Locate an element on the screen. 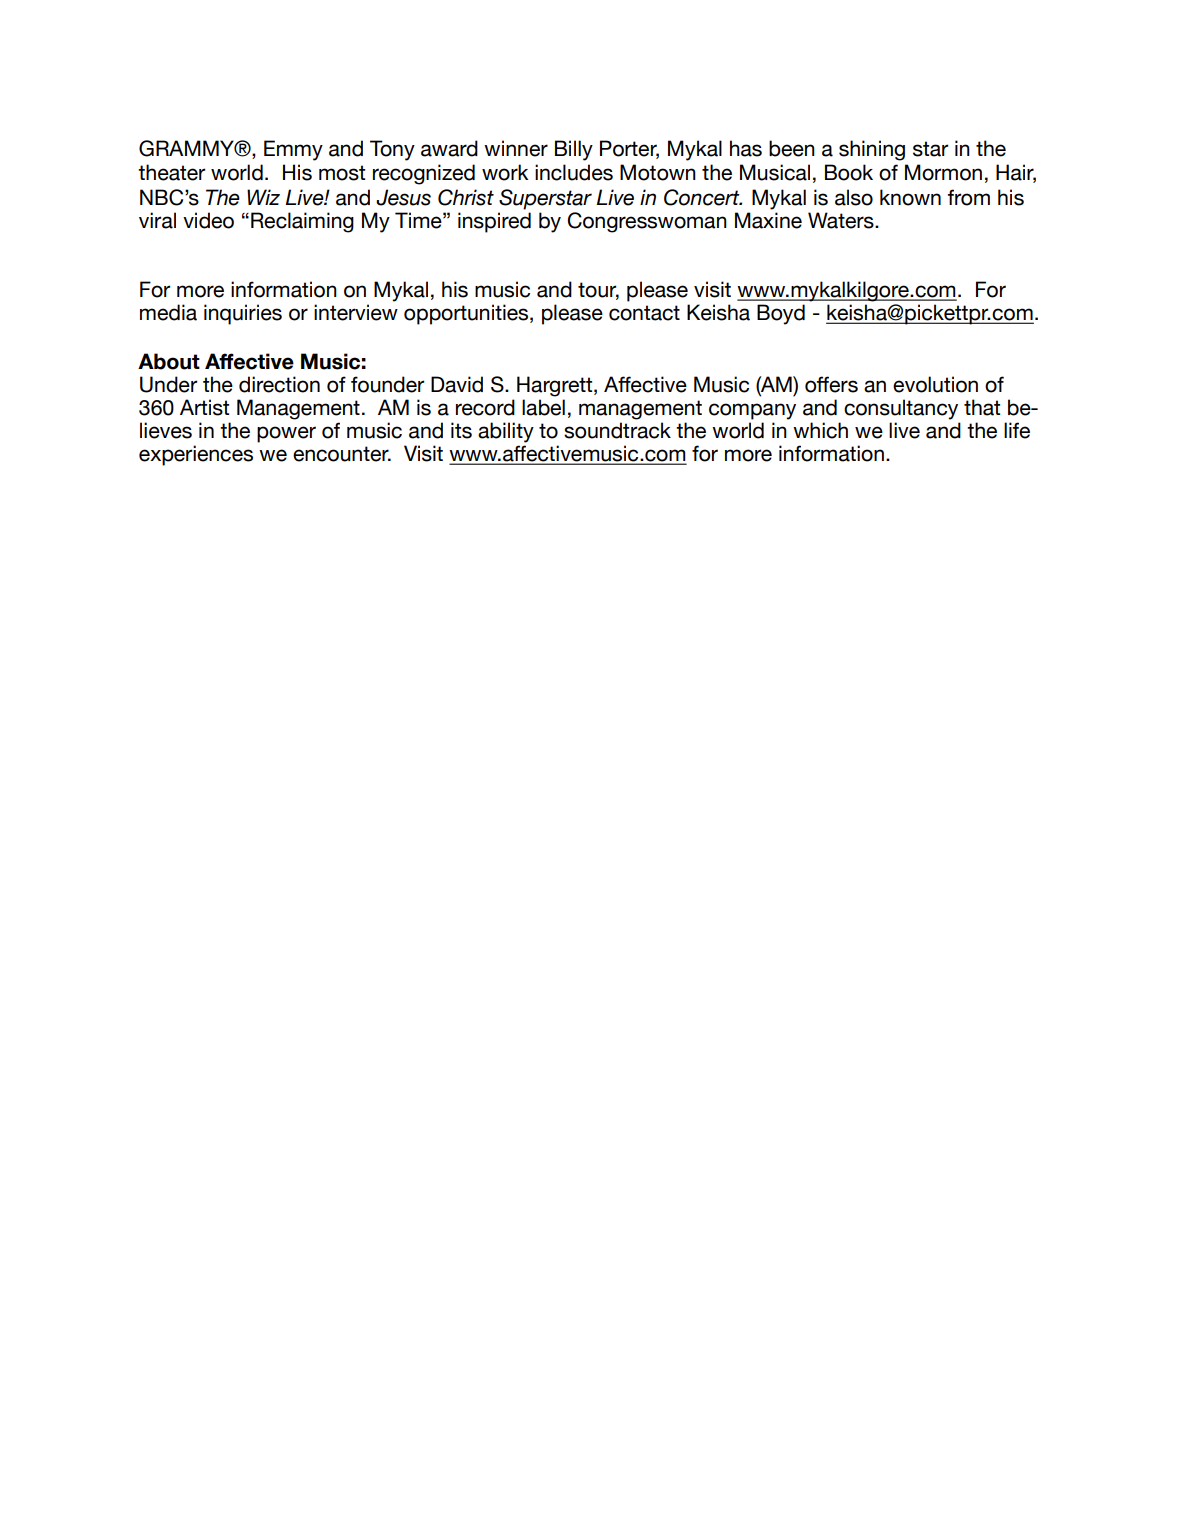  inquiries is located at coordinates (243, 314).
